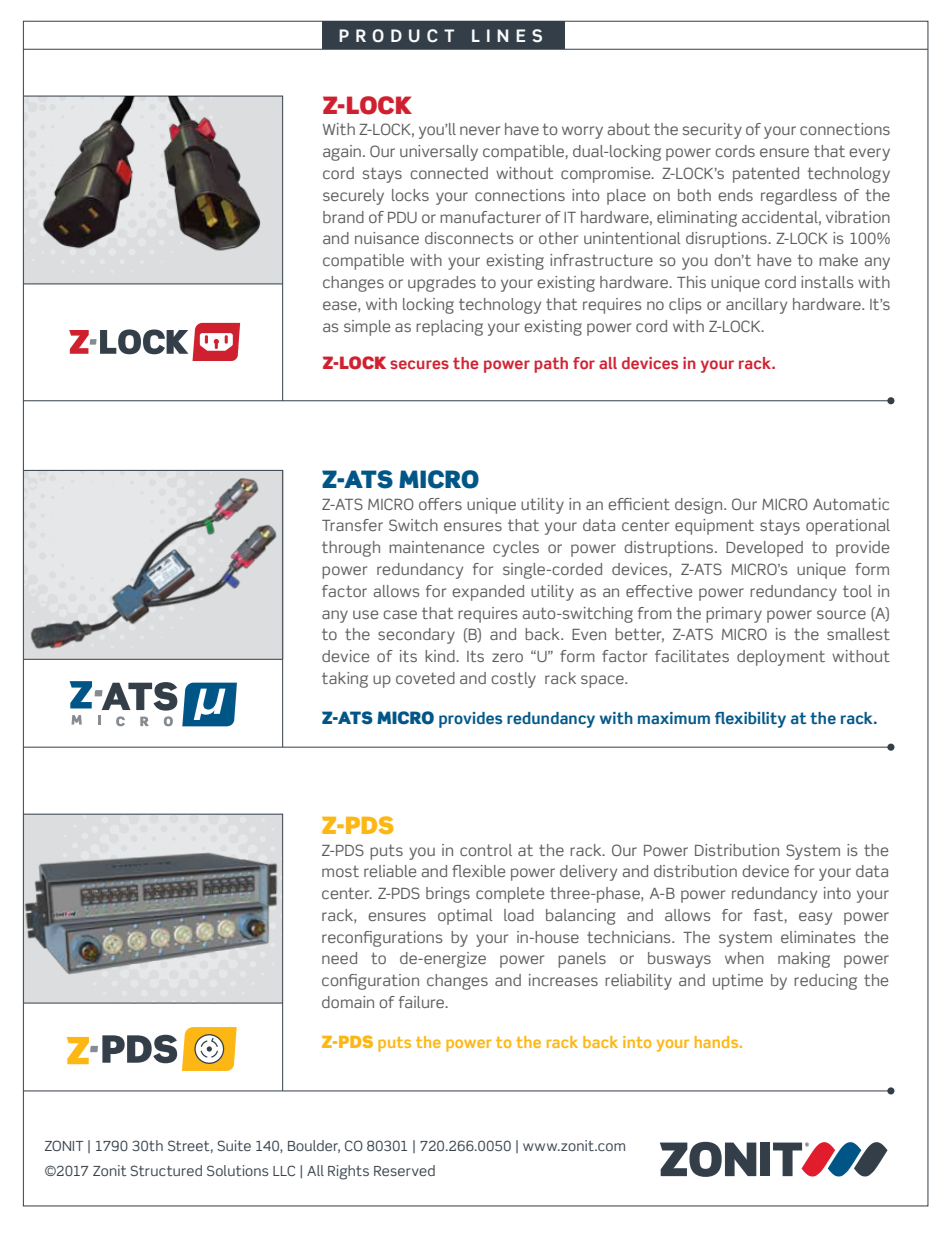  What do you see at coordinates (712, 131) in the screenshot?
I see `security` at bounding box center [712, 131].
